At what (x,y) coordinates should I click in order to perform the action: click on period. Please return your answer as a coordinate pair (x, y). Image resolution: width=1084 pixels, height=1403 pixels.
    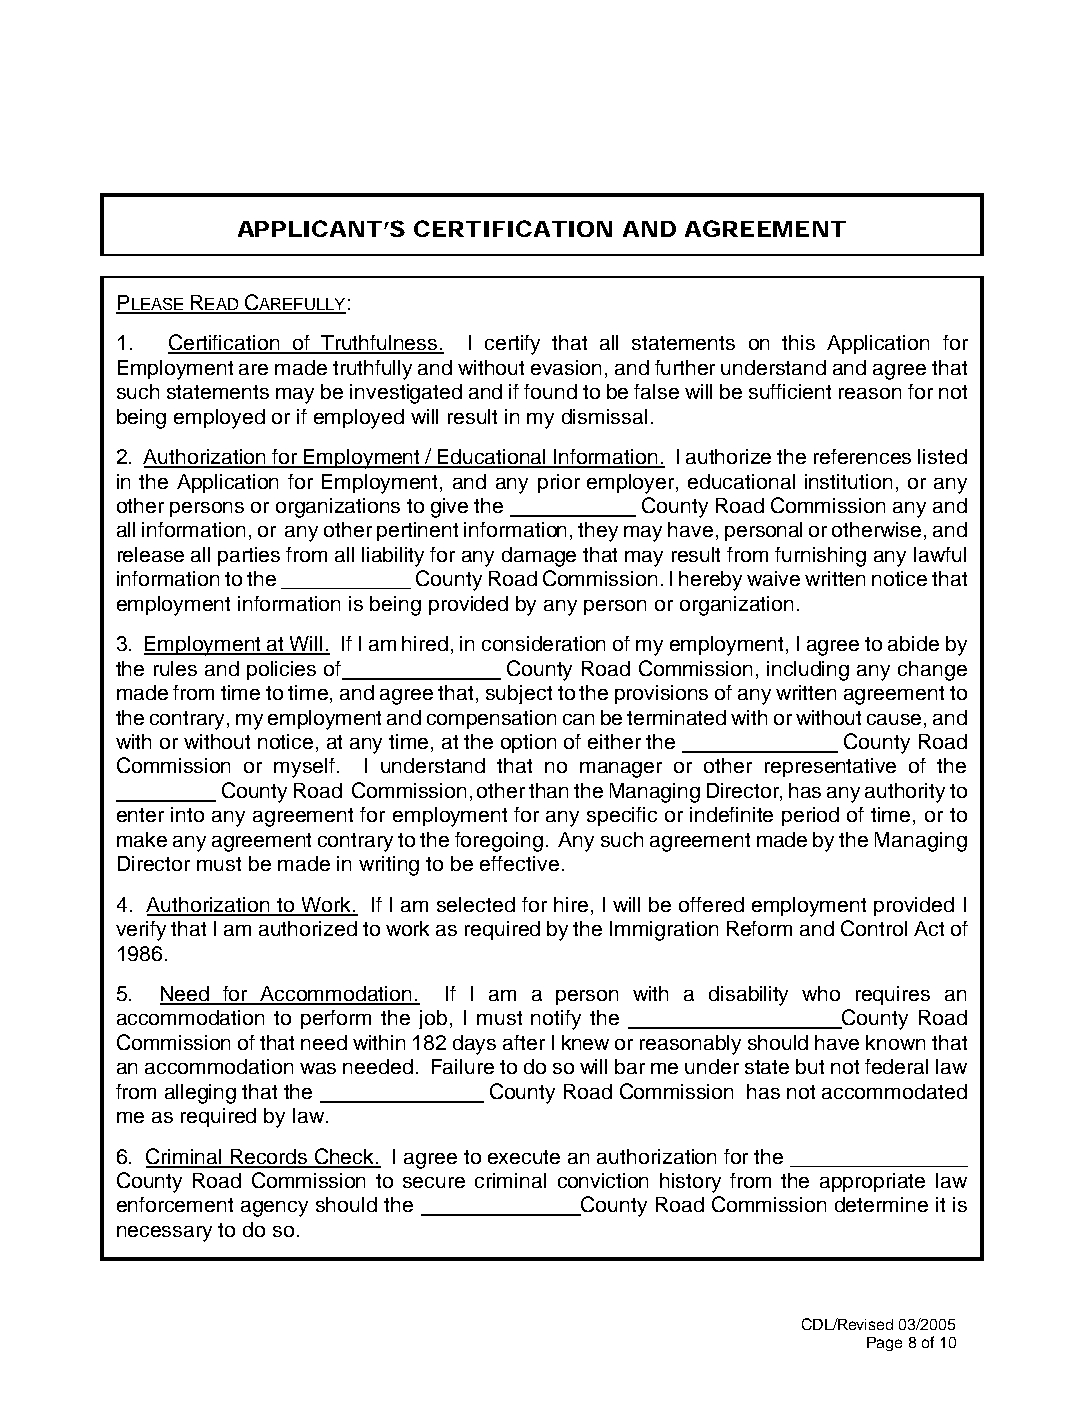
    Looking at the image, I should click on (810, 816).
